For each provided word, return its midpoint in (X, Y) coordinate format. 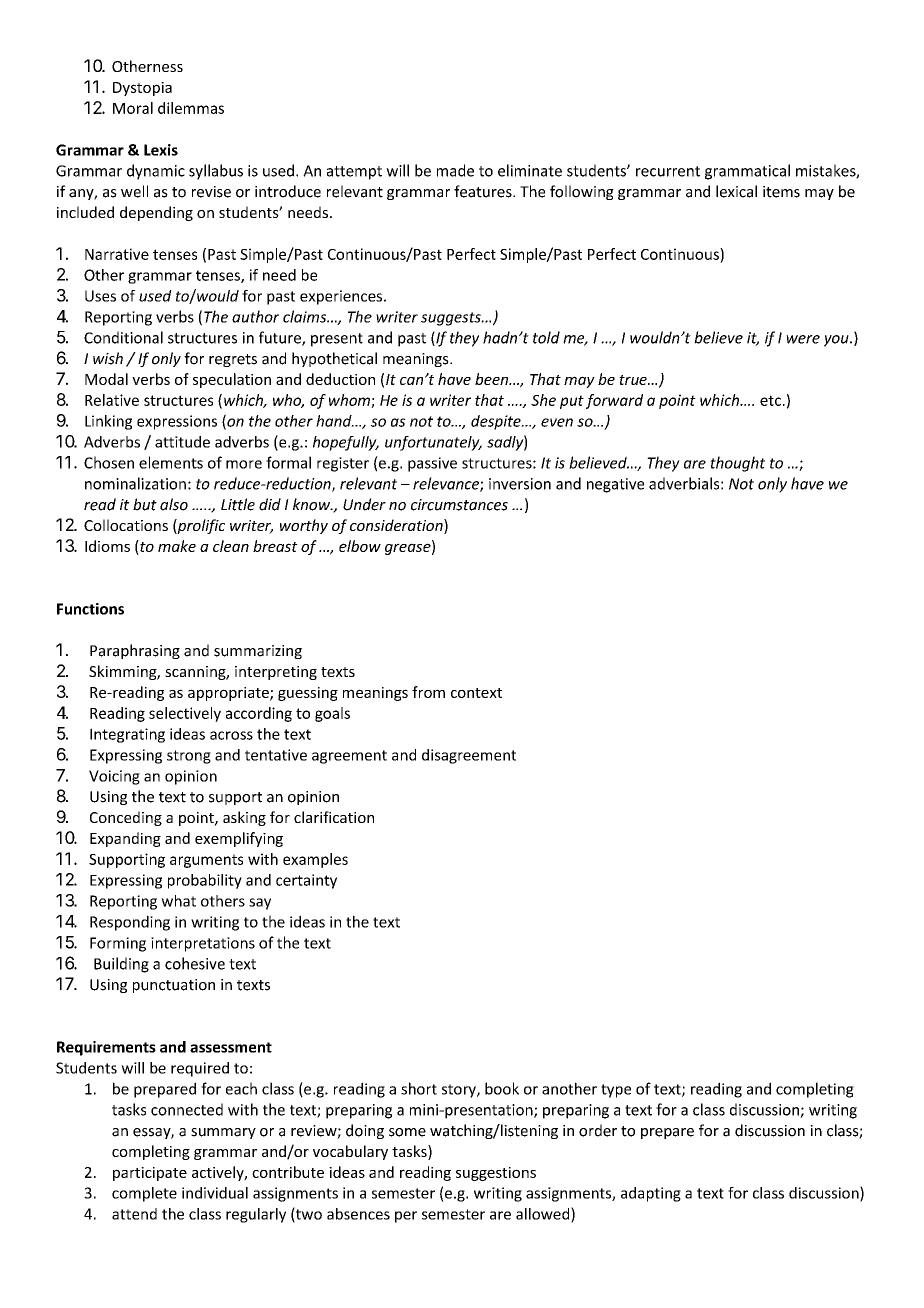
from (428, 692)
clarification (334, 817)
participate (150, 1174)
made (455, 170)
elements (171, 462)
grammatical (747, 172)
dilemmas (191, 108)
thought (737, 464)
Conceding (126, 818)
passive (432, 464)
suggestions (496, 1174)
